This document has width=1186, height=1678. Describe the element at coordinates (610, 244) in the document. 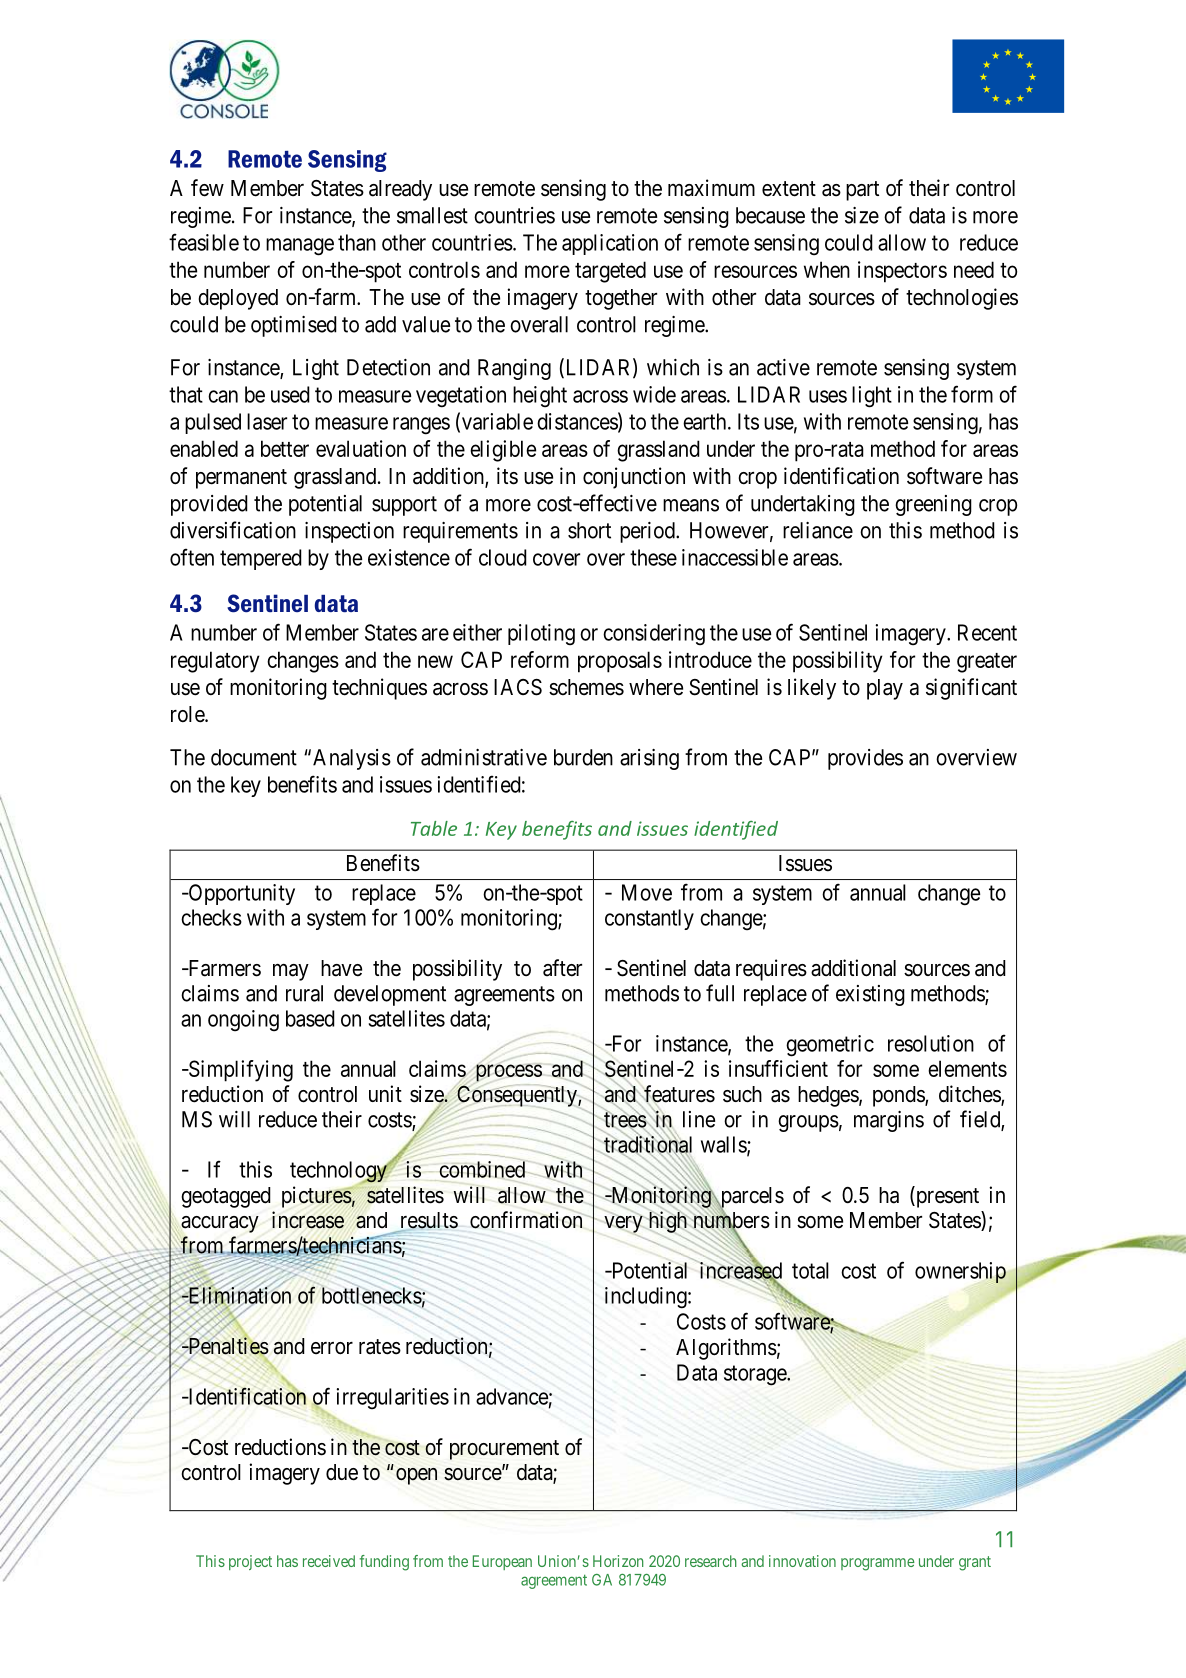

I see `application` at that location.
